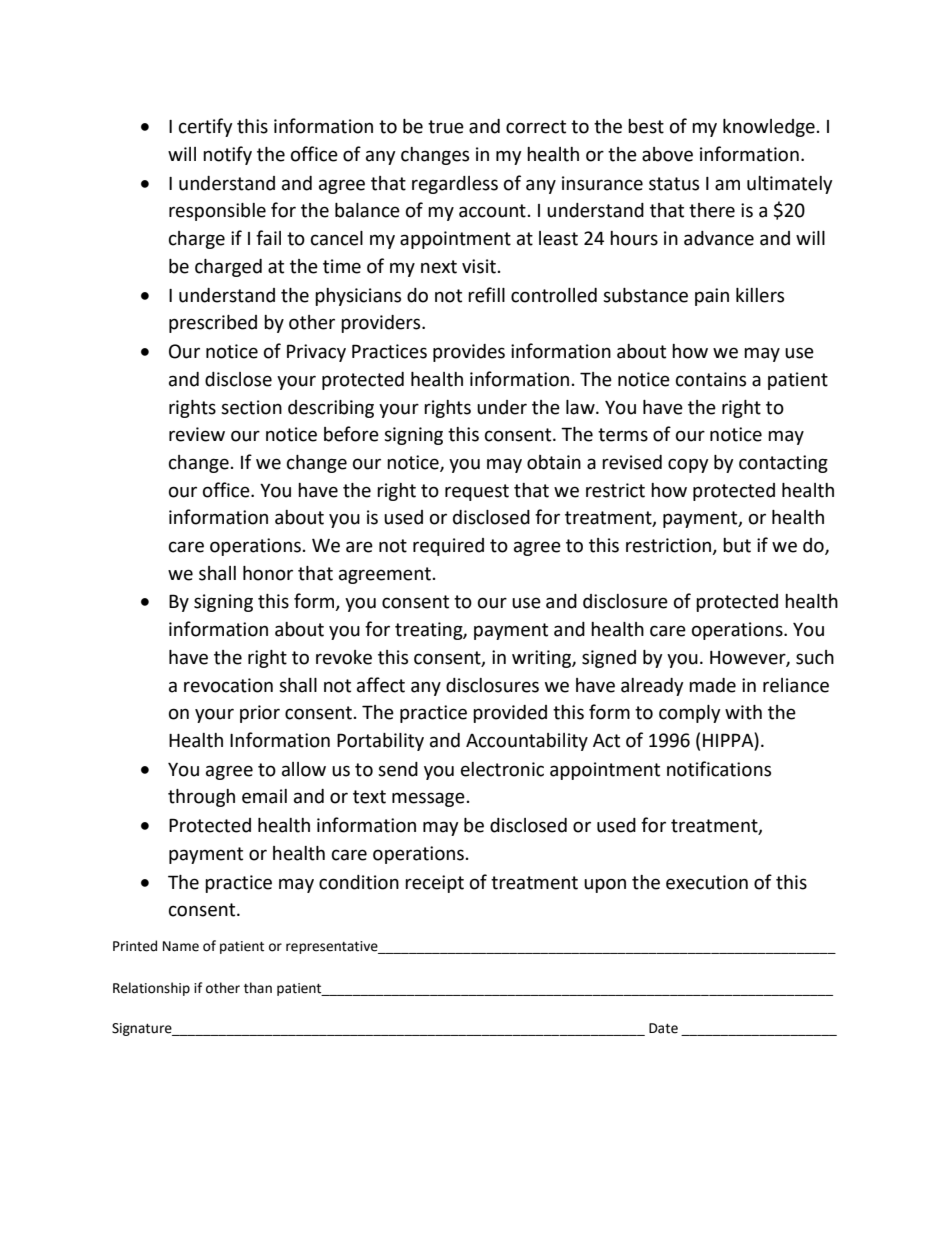 This screenshot has width=952, height=1233. I want to click on request, so click(477, 492).
